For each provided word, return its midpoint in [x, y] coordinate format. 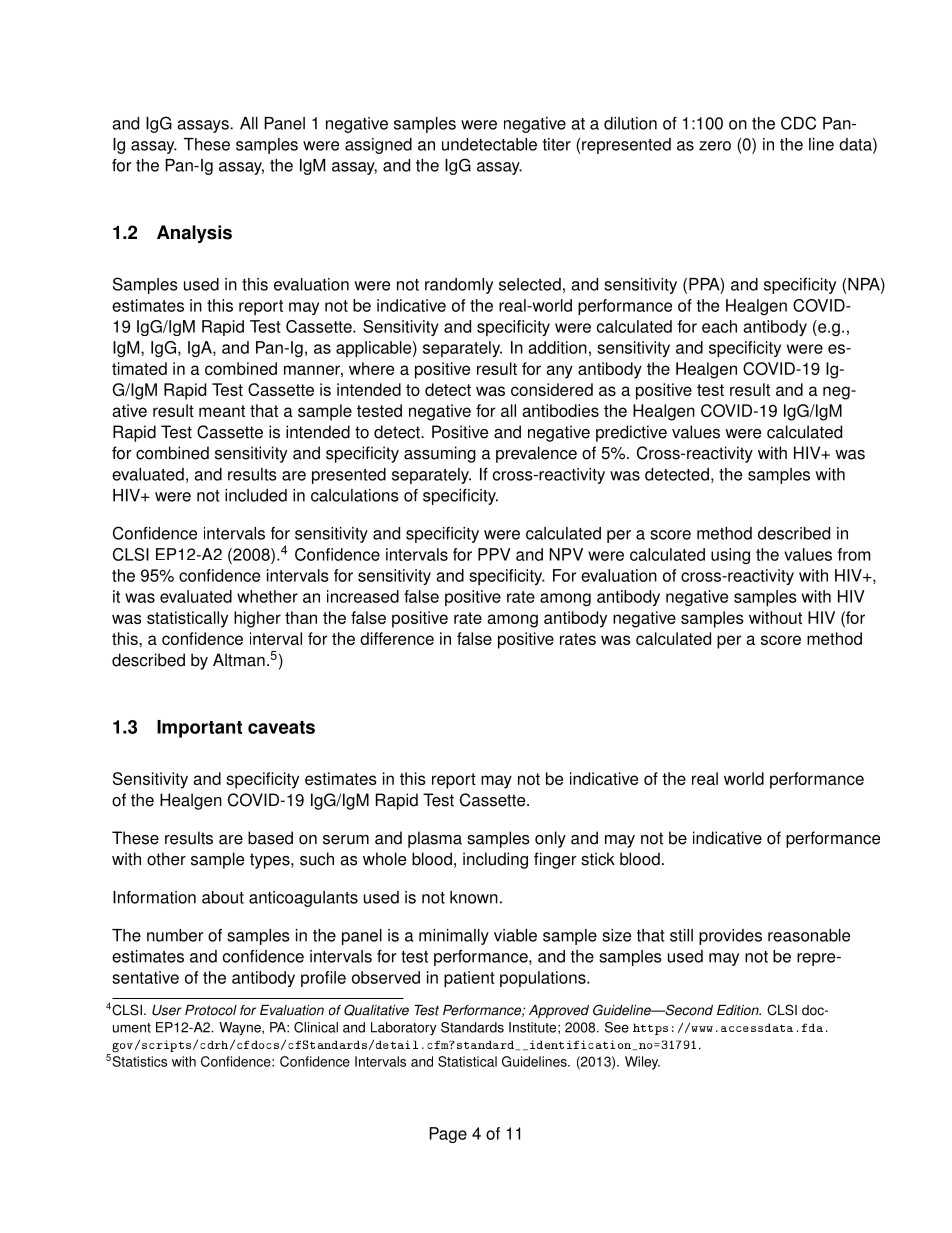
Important [199, 729]
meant [222, 411]
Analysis [194, 234]
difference [397, 638]
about [223, 897]
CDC [798, 123]
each [719, 326]
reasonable [809, 935]
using [730, 556]
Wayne [241, 1029]
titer [557, 144]
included [256, 495]
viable [515, 935]
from [854, 554]
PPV [494, 554]
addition [557, 347]
